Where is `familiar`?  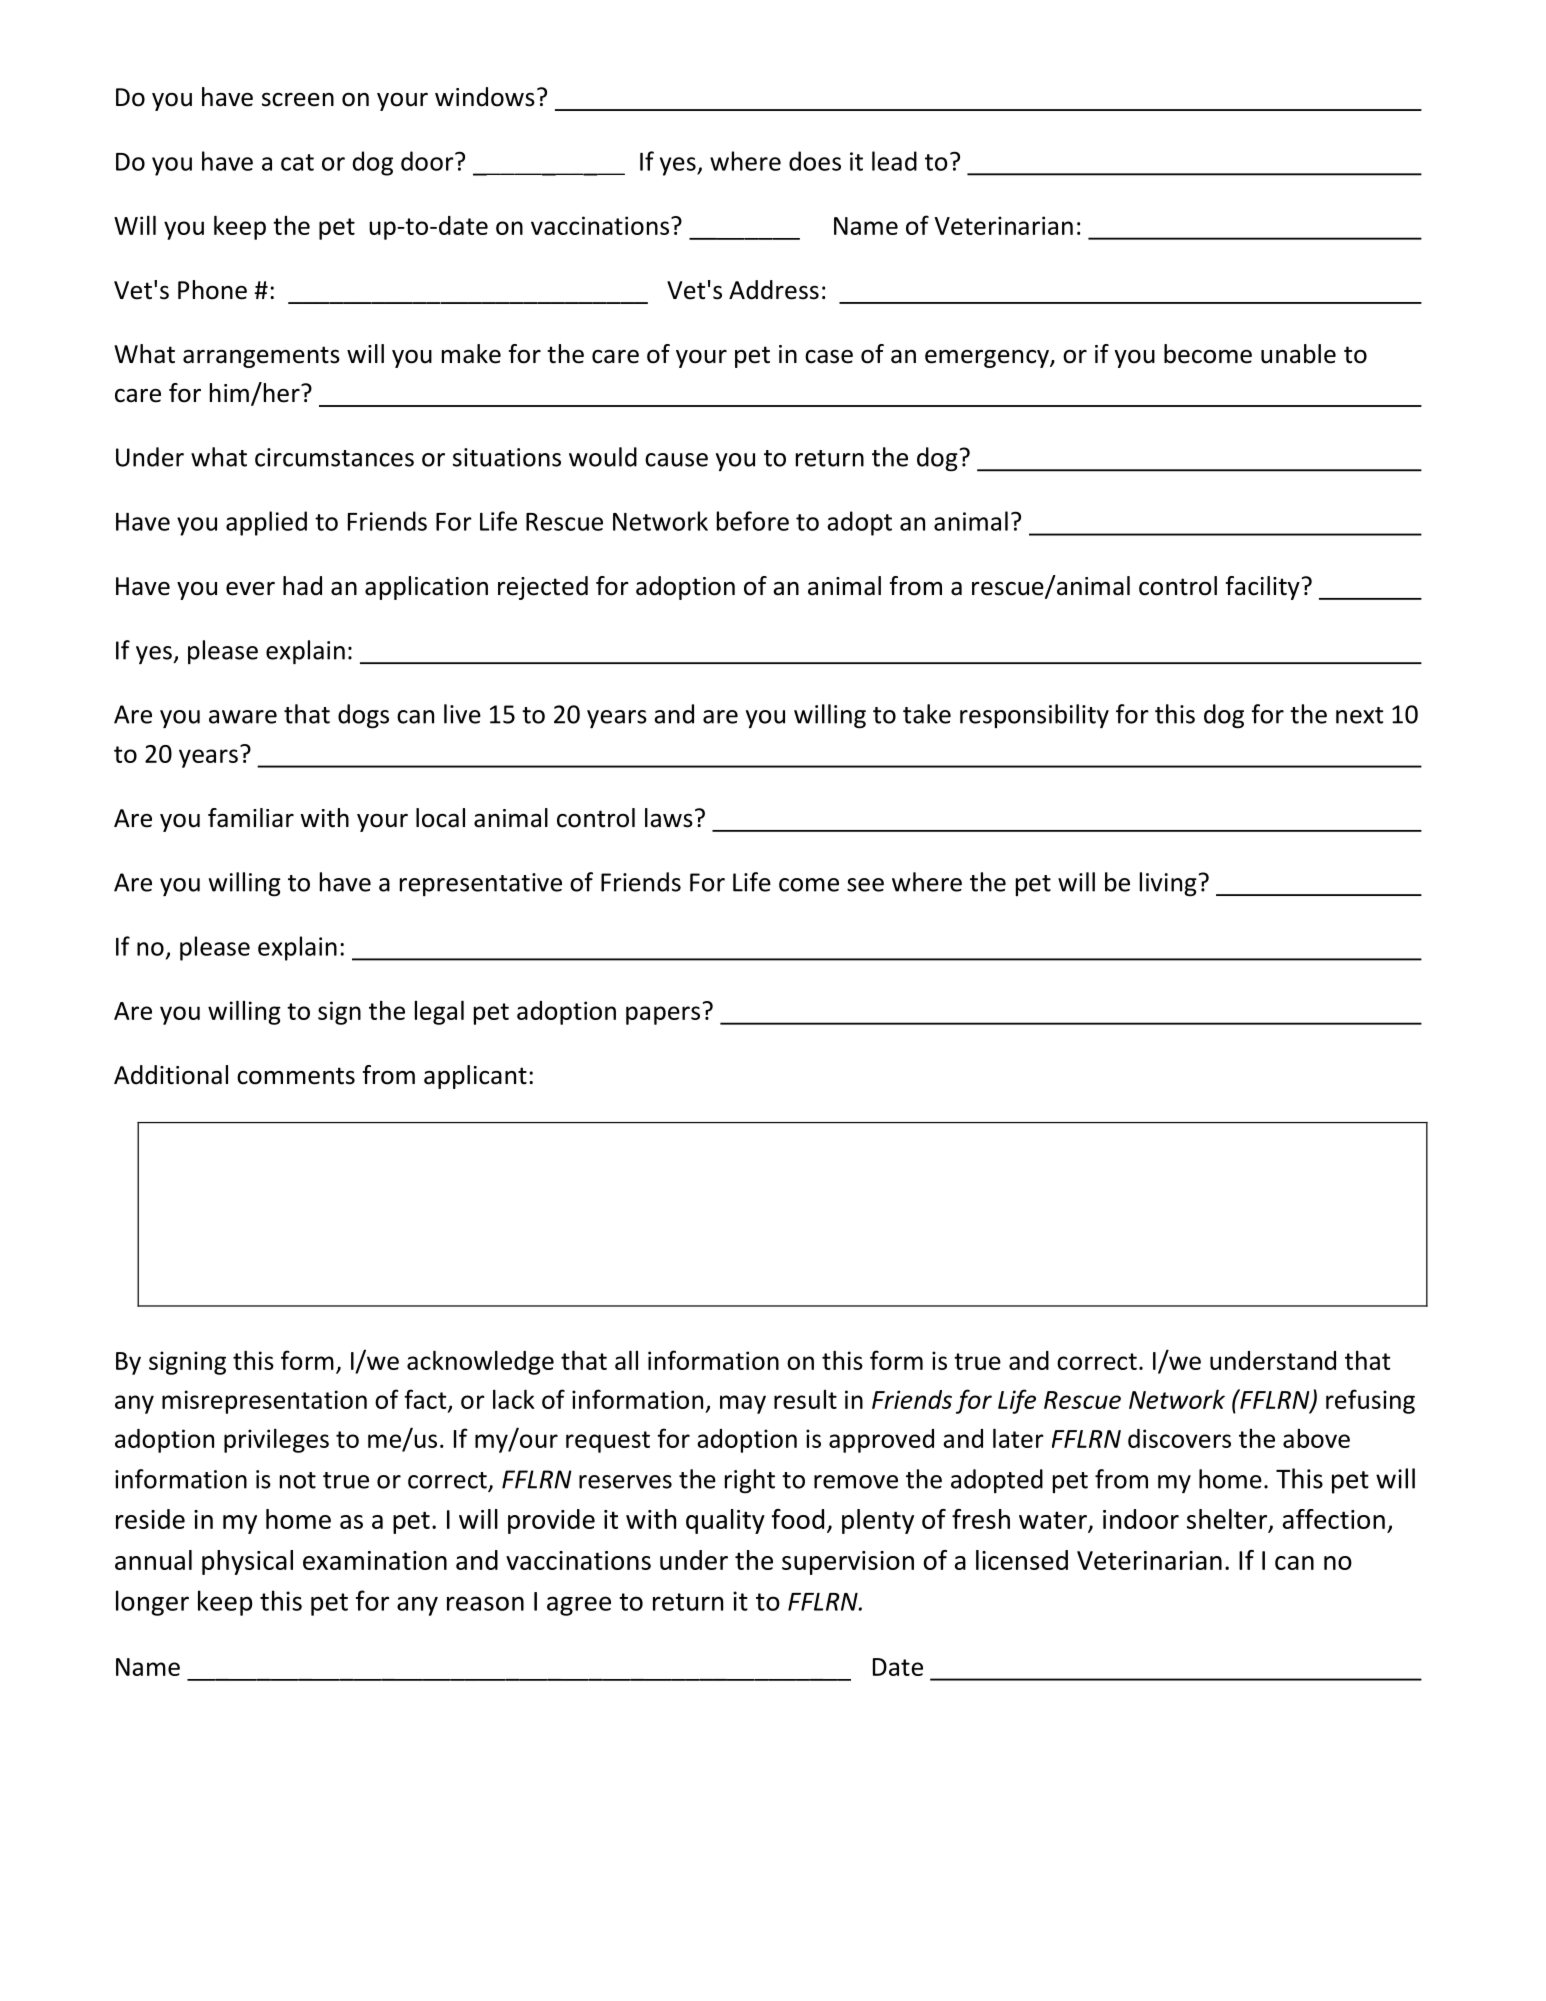 familiar is located at coordinates (251, 818).
